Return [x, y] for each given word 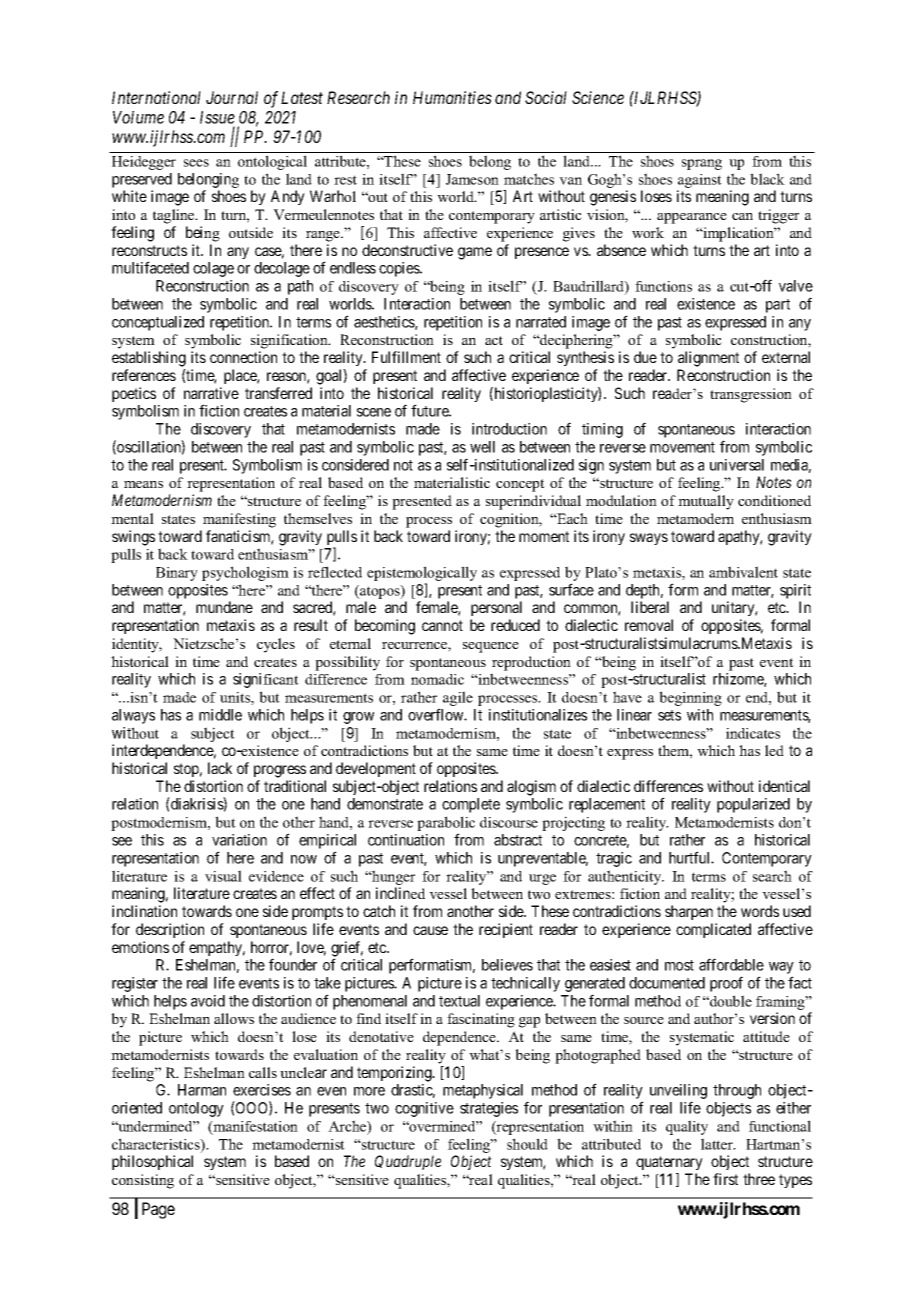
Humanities [452, 97]
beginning [690, 698]
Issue [217, 117]
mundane [224, 607]
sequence [491, 647]
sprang [702, 164]
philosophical [152, 1162]
